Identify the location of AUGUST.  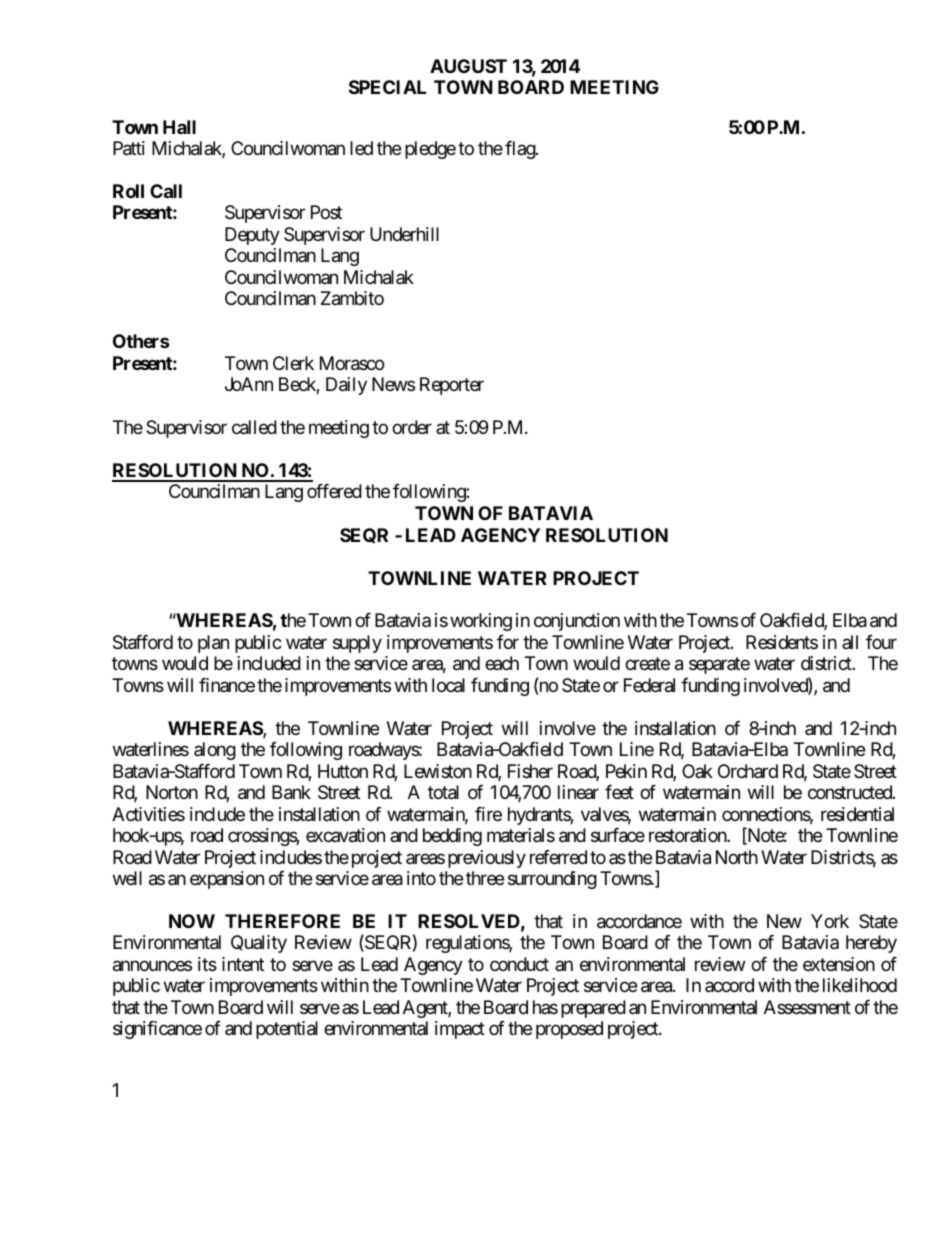
(468, 66).
